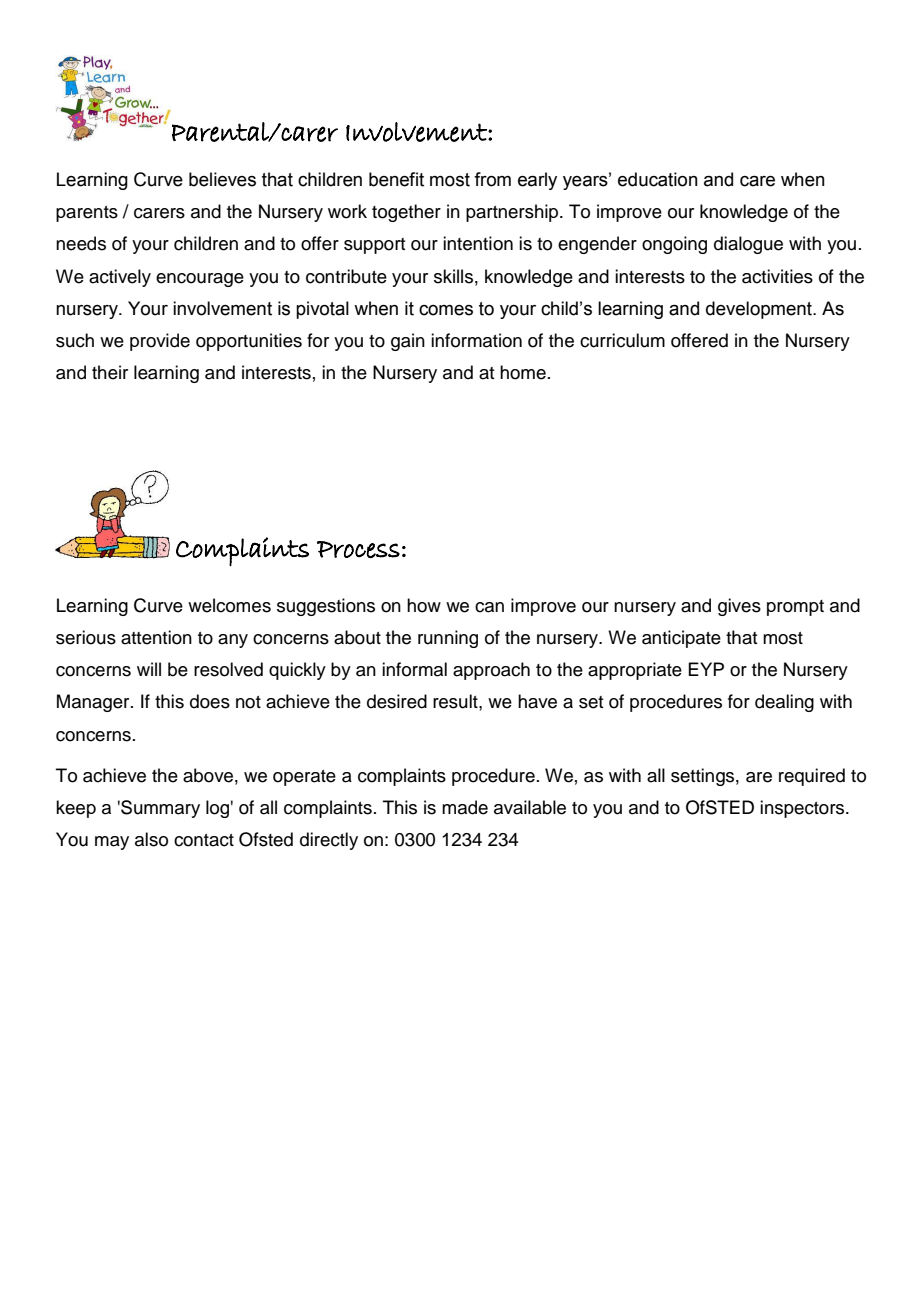  What do you see at coordinates (358, 549) in the screenshot?
I see `Process` at bounding box center [358, 549].
